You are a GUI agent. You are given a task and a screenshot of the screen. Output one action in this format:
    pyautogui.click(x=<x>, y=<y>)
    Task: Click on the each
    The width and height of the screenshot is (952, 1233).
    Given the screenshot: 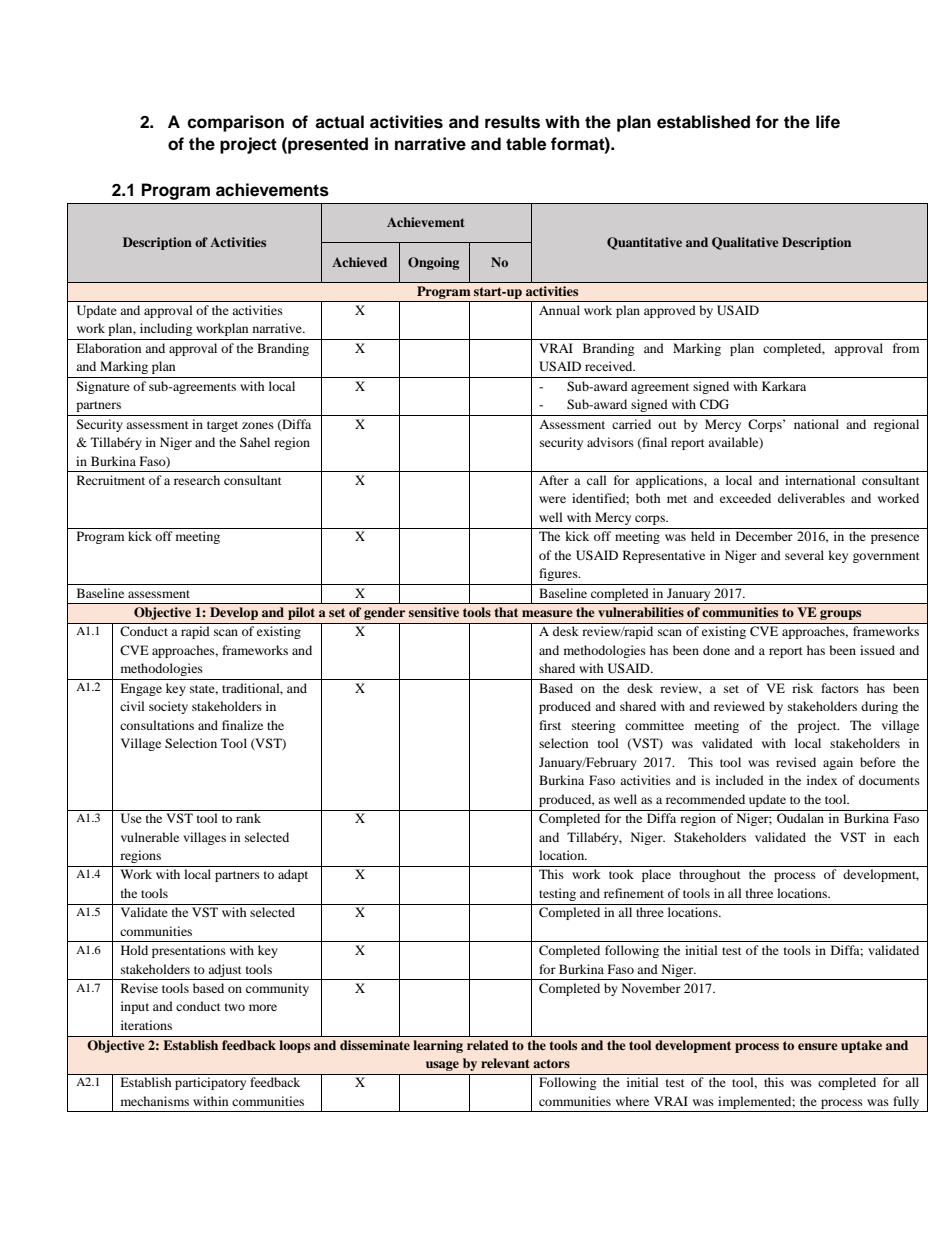 What is the action you would take?
    pyautogui.click(x=906, y=837)
